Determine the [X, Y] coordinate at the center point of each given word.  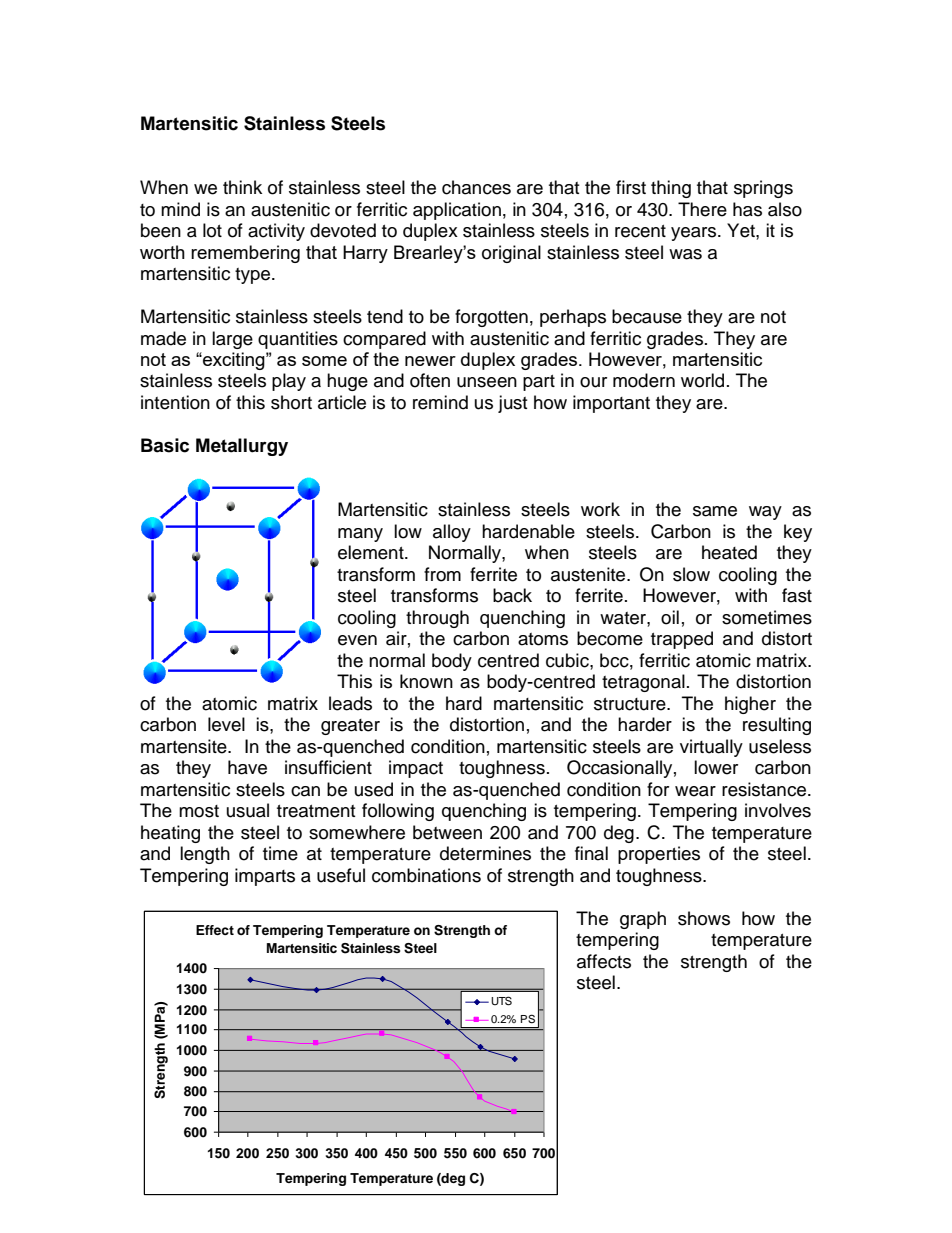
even [357, 640]
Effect [215, 930]
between [447, 832]
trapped [682, 640]
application [457, 211]
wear [695, 791]
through [437, 619]
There [702, 209]
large [232, 340]
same [715, 511]
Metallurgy [242, 447]
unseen [487, 382]
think [242, 187]
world [702, 380]
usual [248, 810]
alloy [452, 533]
